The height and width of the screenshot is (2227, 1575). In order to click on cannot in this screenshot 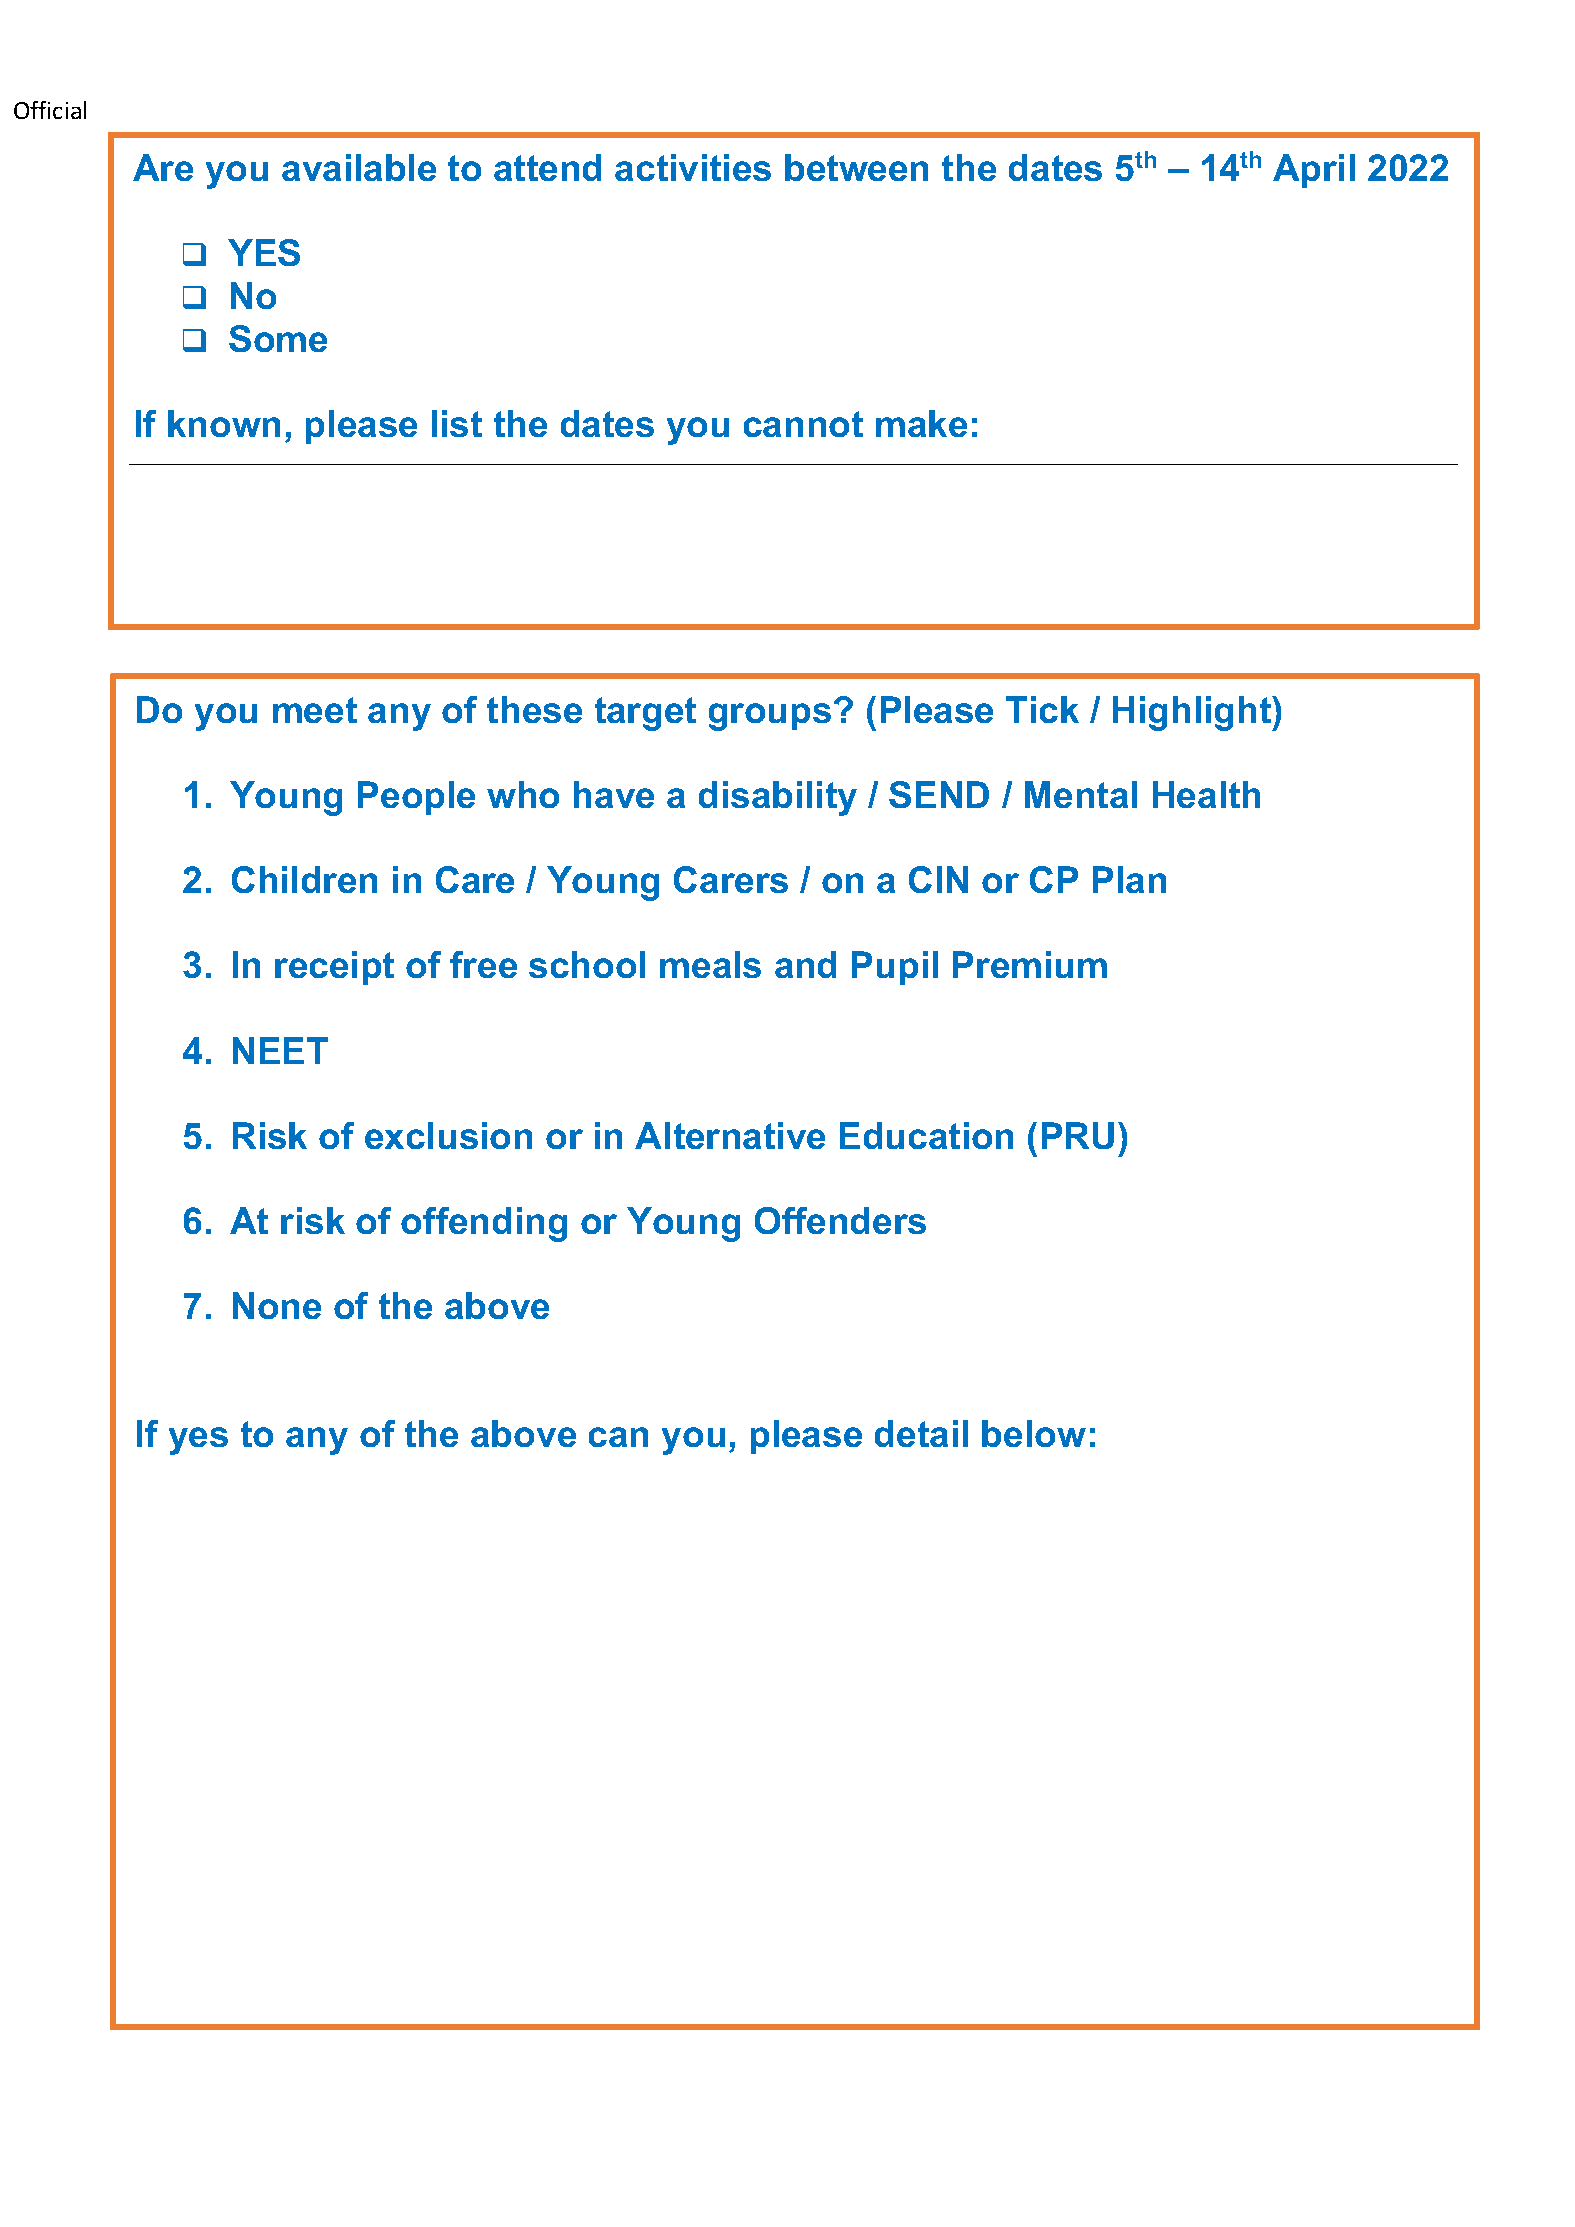, I will do `click(803, 424)`.
